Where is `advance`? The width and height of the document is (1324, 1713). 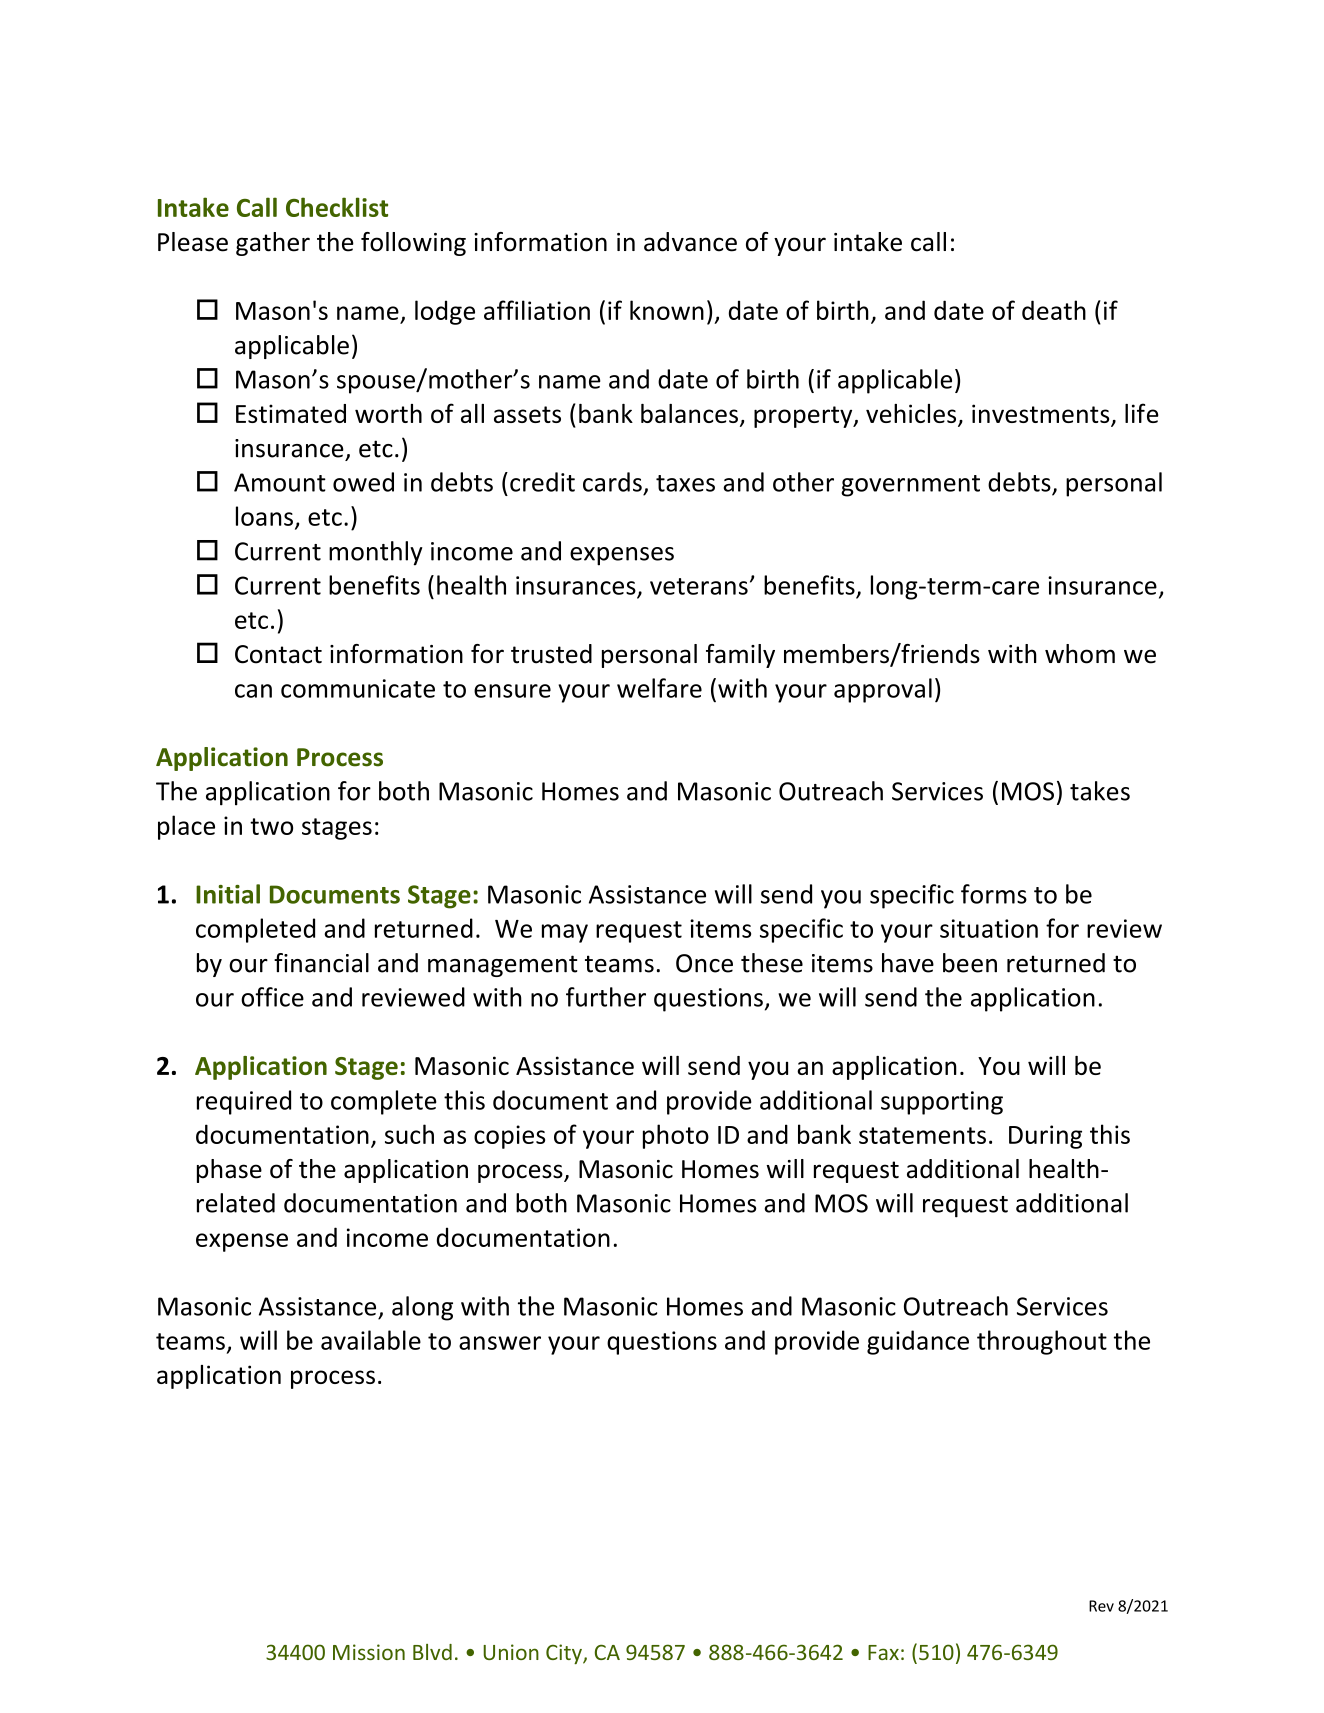 advance is located at coordinates (690, 242).
